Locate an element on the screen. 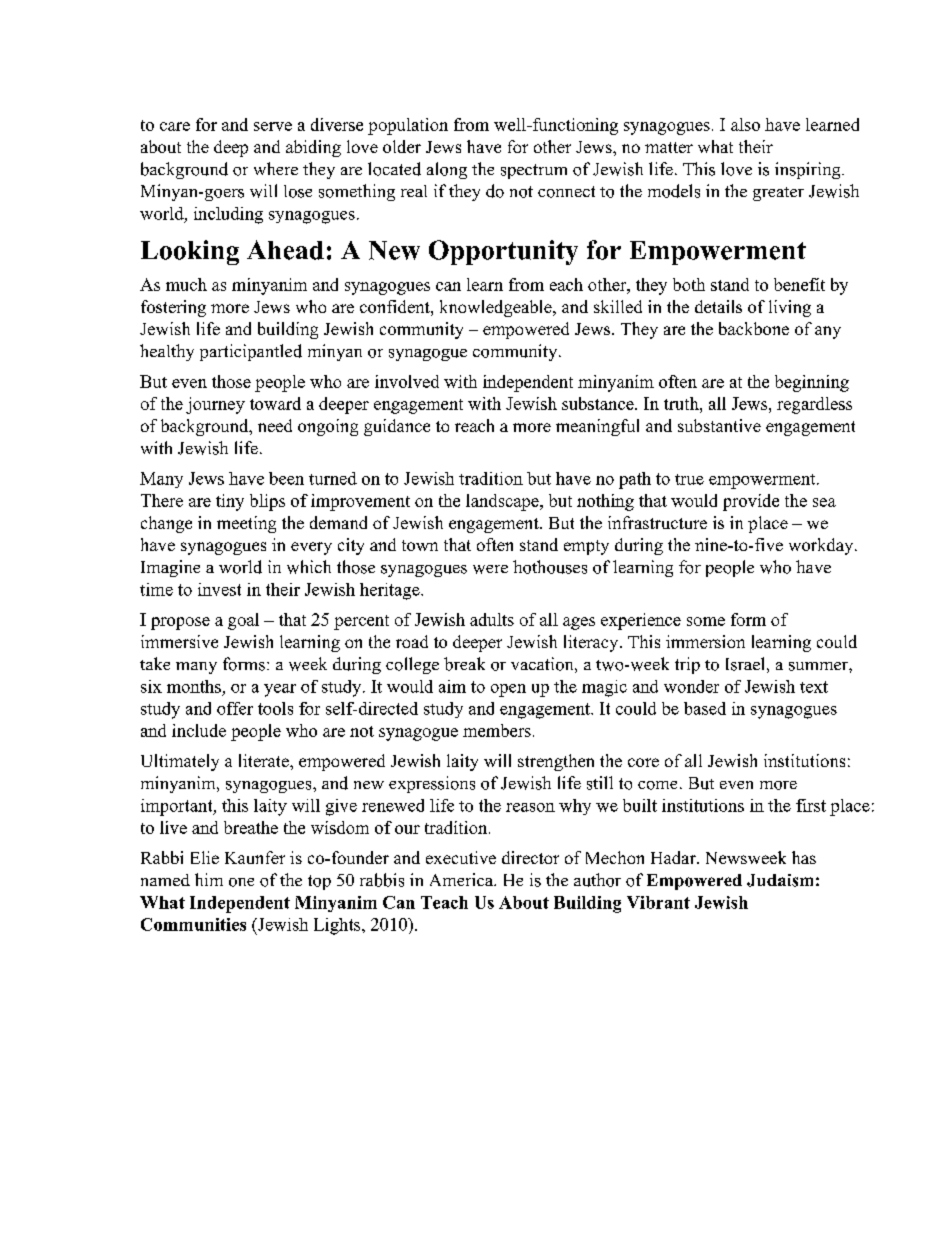  Judaism is located at coordinates (780, 880).
